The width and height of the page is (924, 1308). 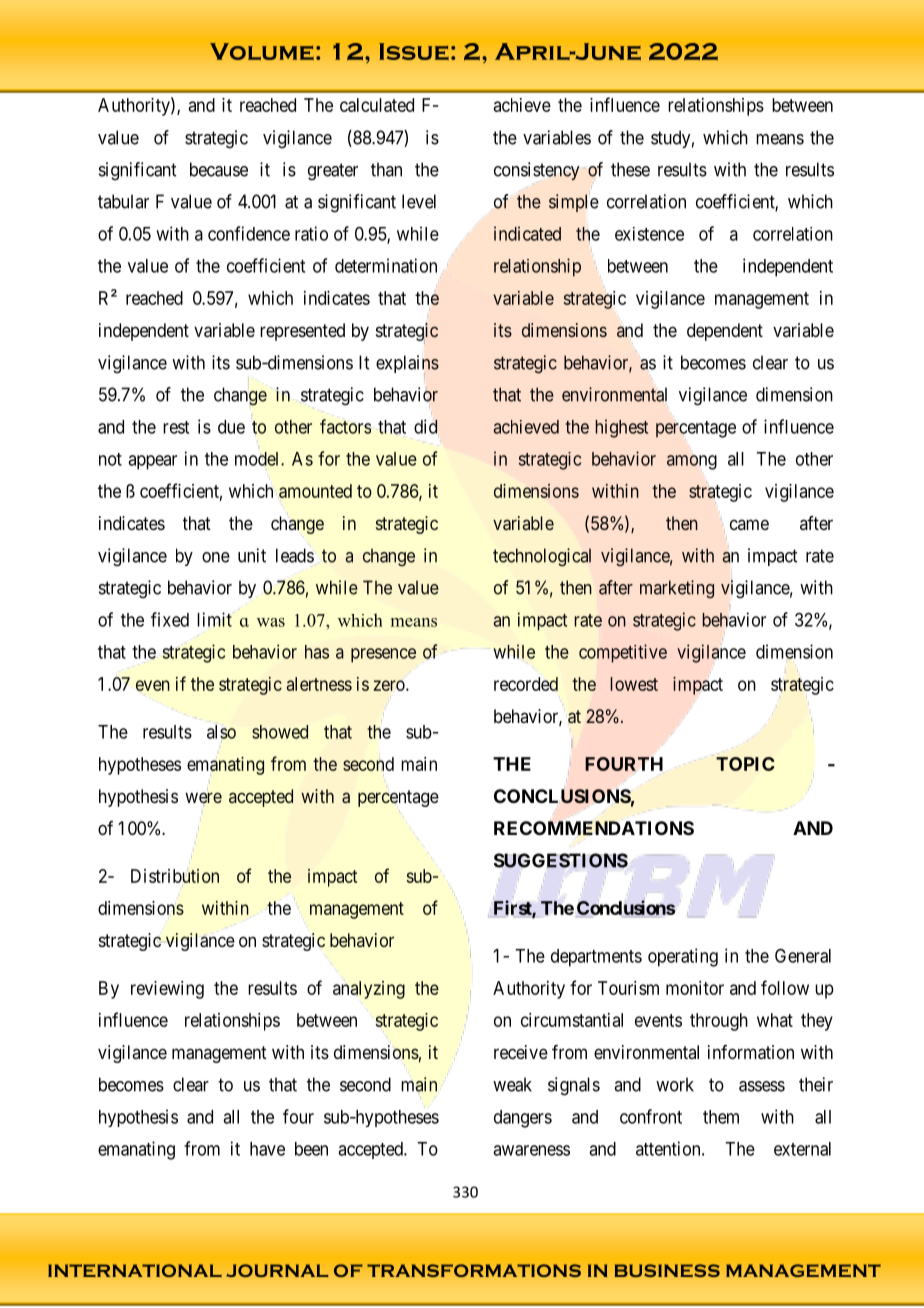 I want to click on INTERNATIONAL, so click(x=135, y=1270).
